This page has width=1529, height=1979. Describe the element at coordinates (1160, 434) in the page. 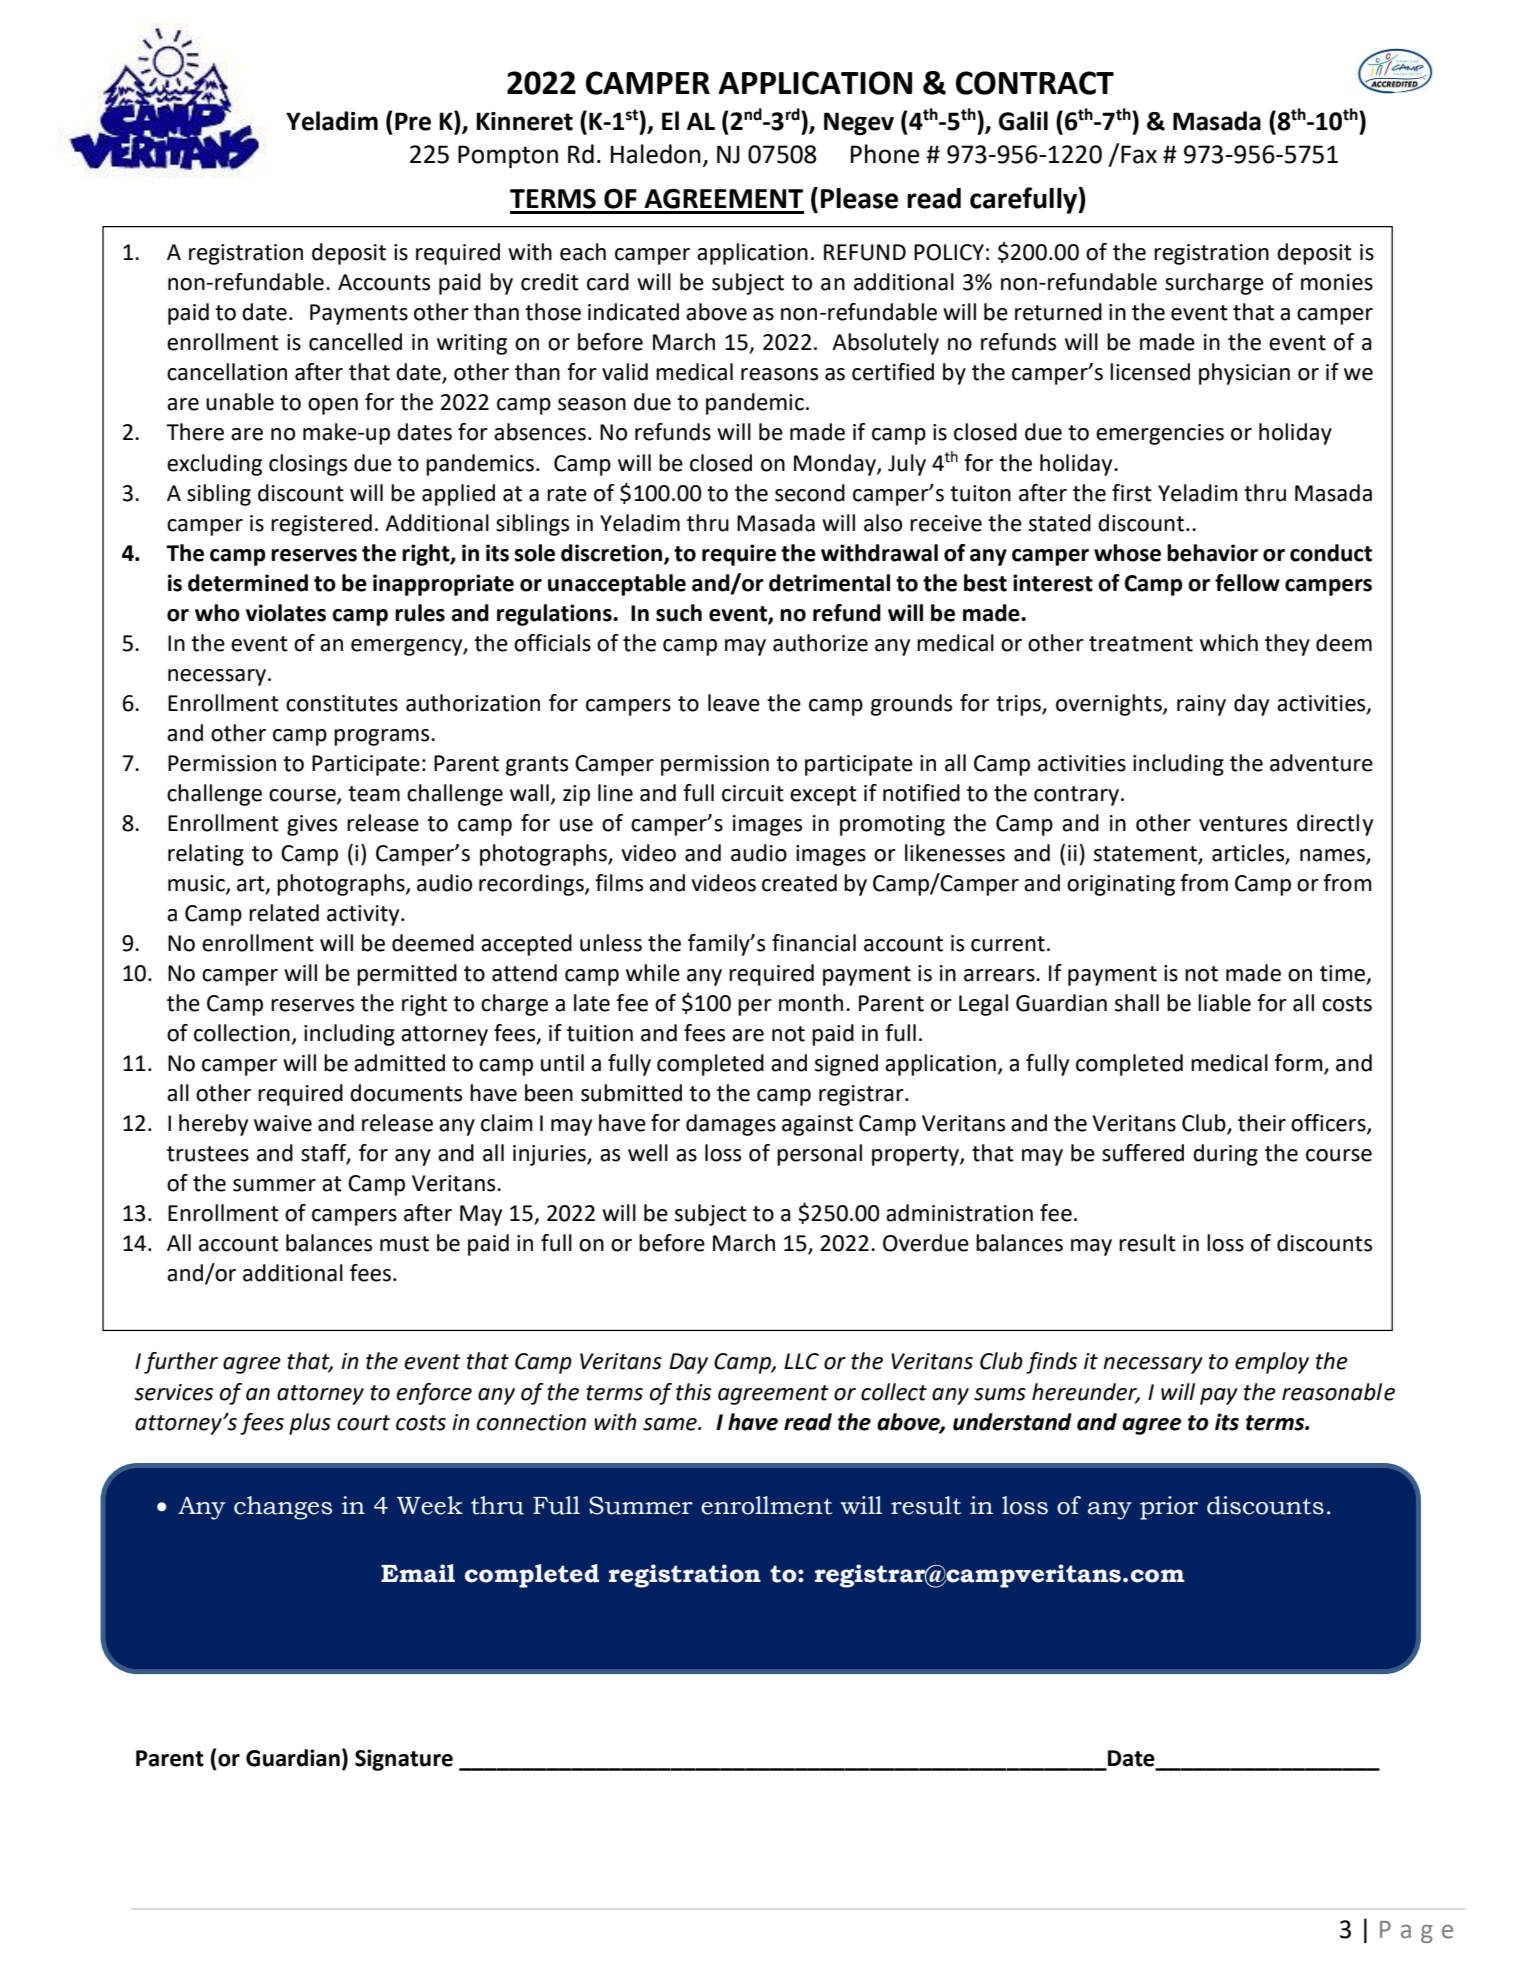

I see `emergencies` at that location.
